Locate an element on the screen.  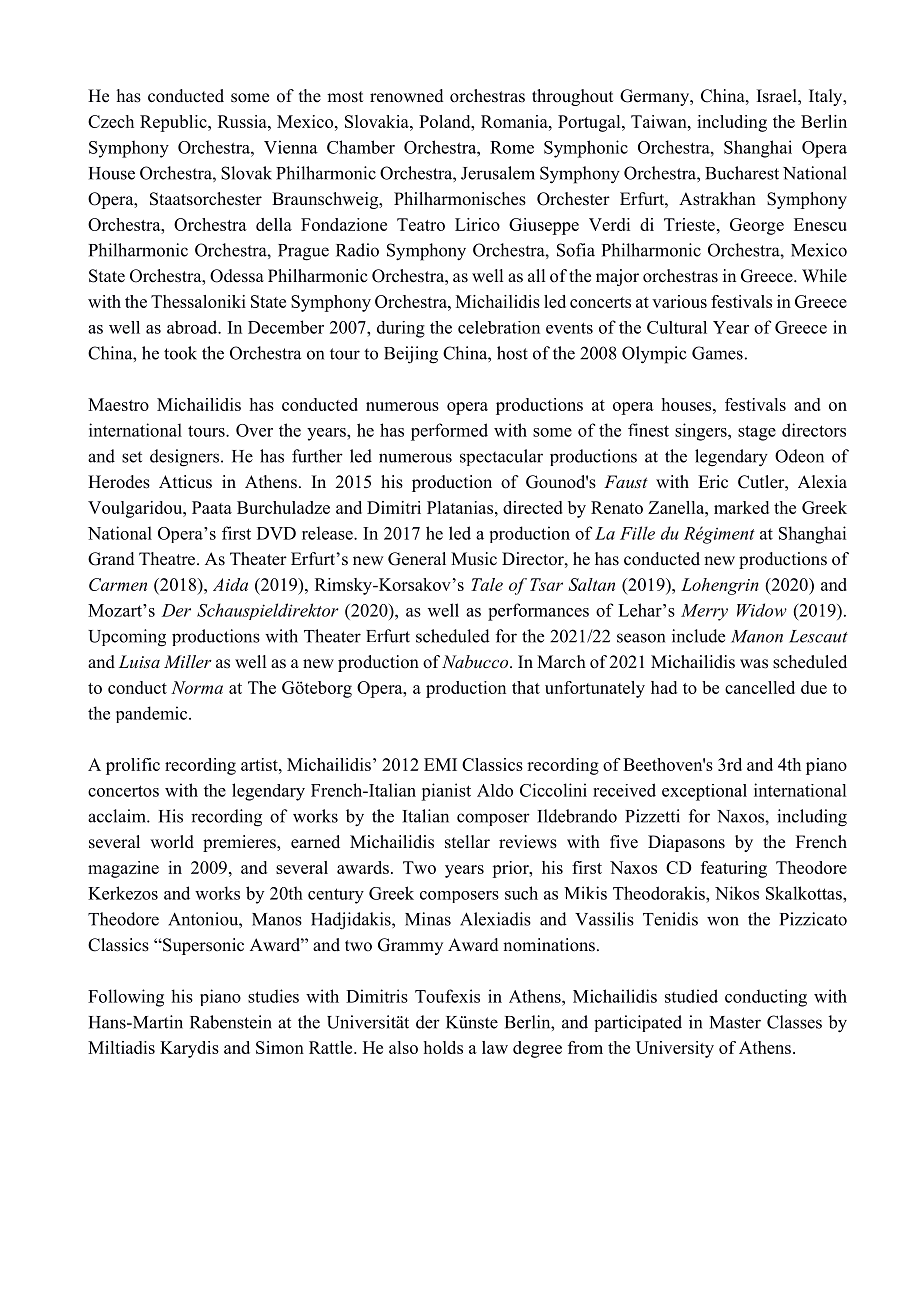
stellar is located at coordinates (467, 842).
